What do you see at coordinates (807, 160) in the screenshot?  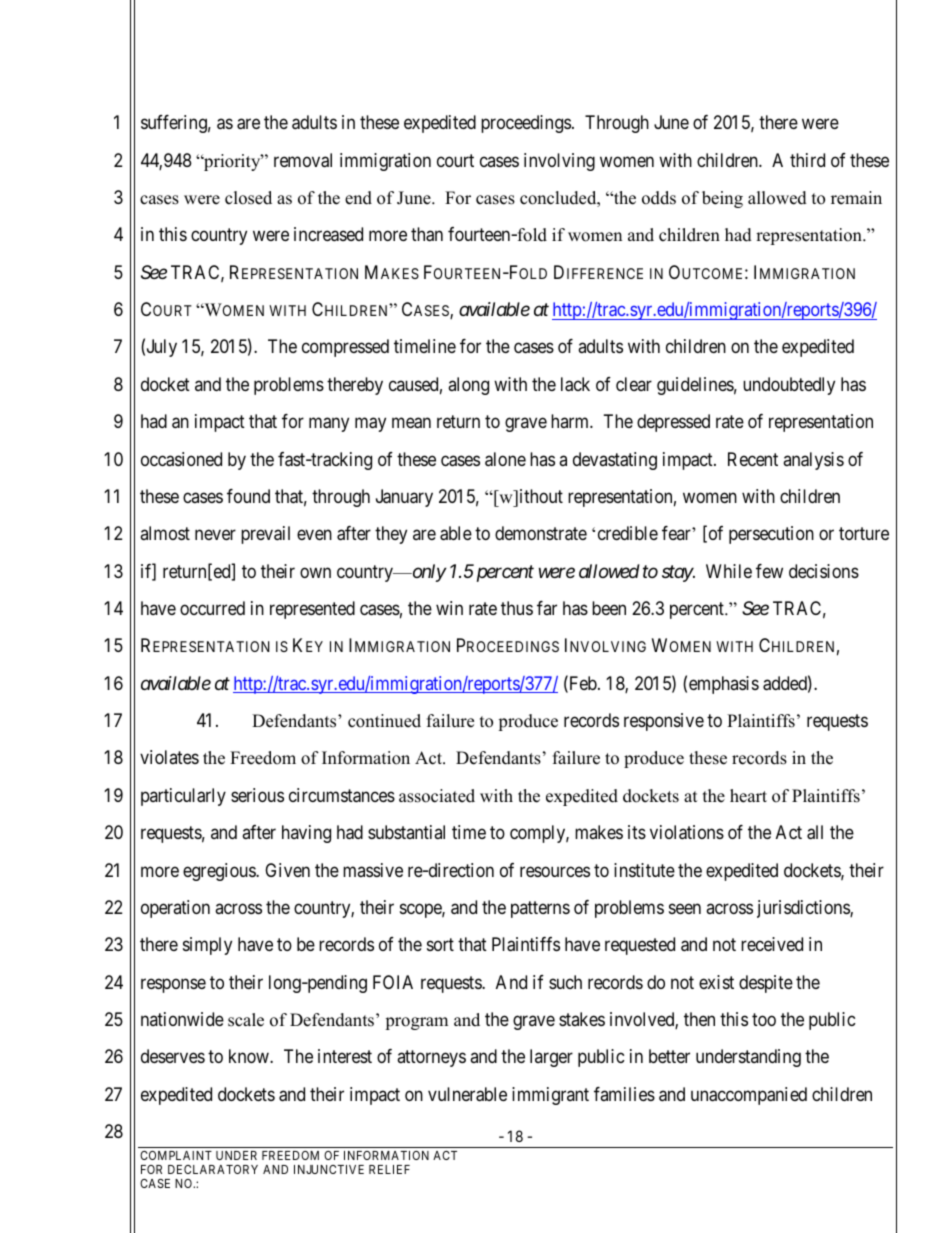 I see `third` at bounding box center [807, 160].
